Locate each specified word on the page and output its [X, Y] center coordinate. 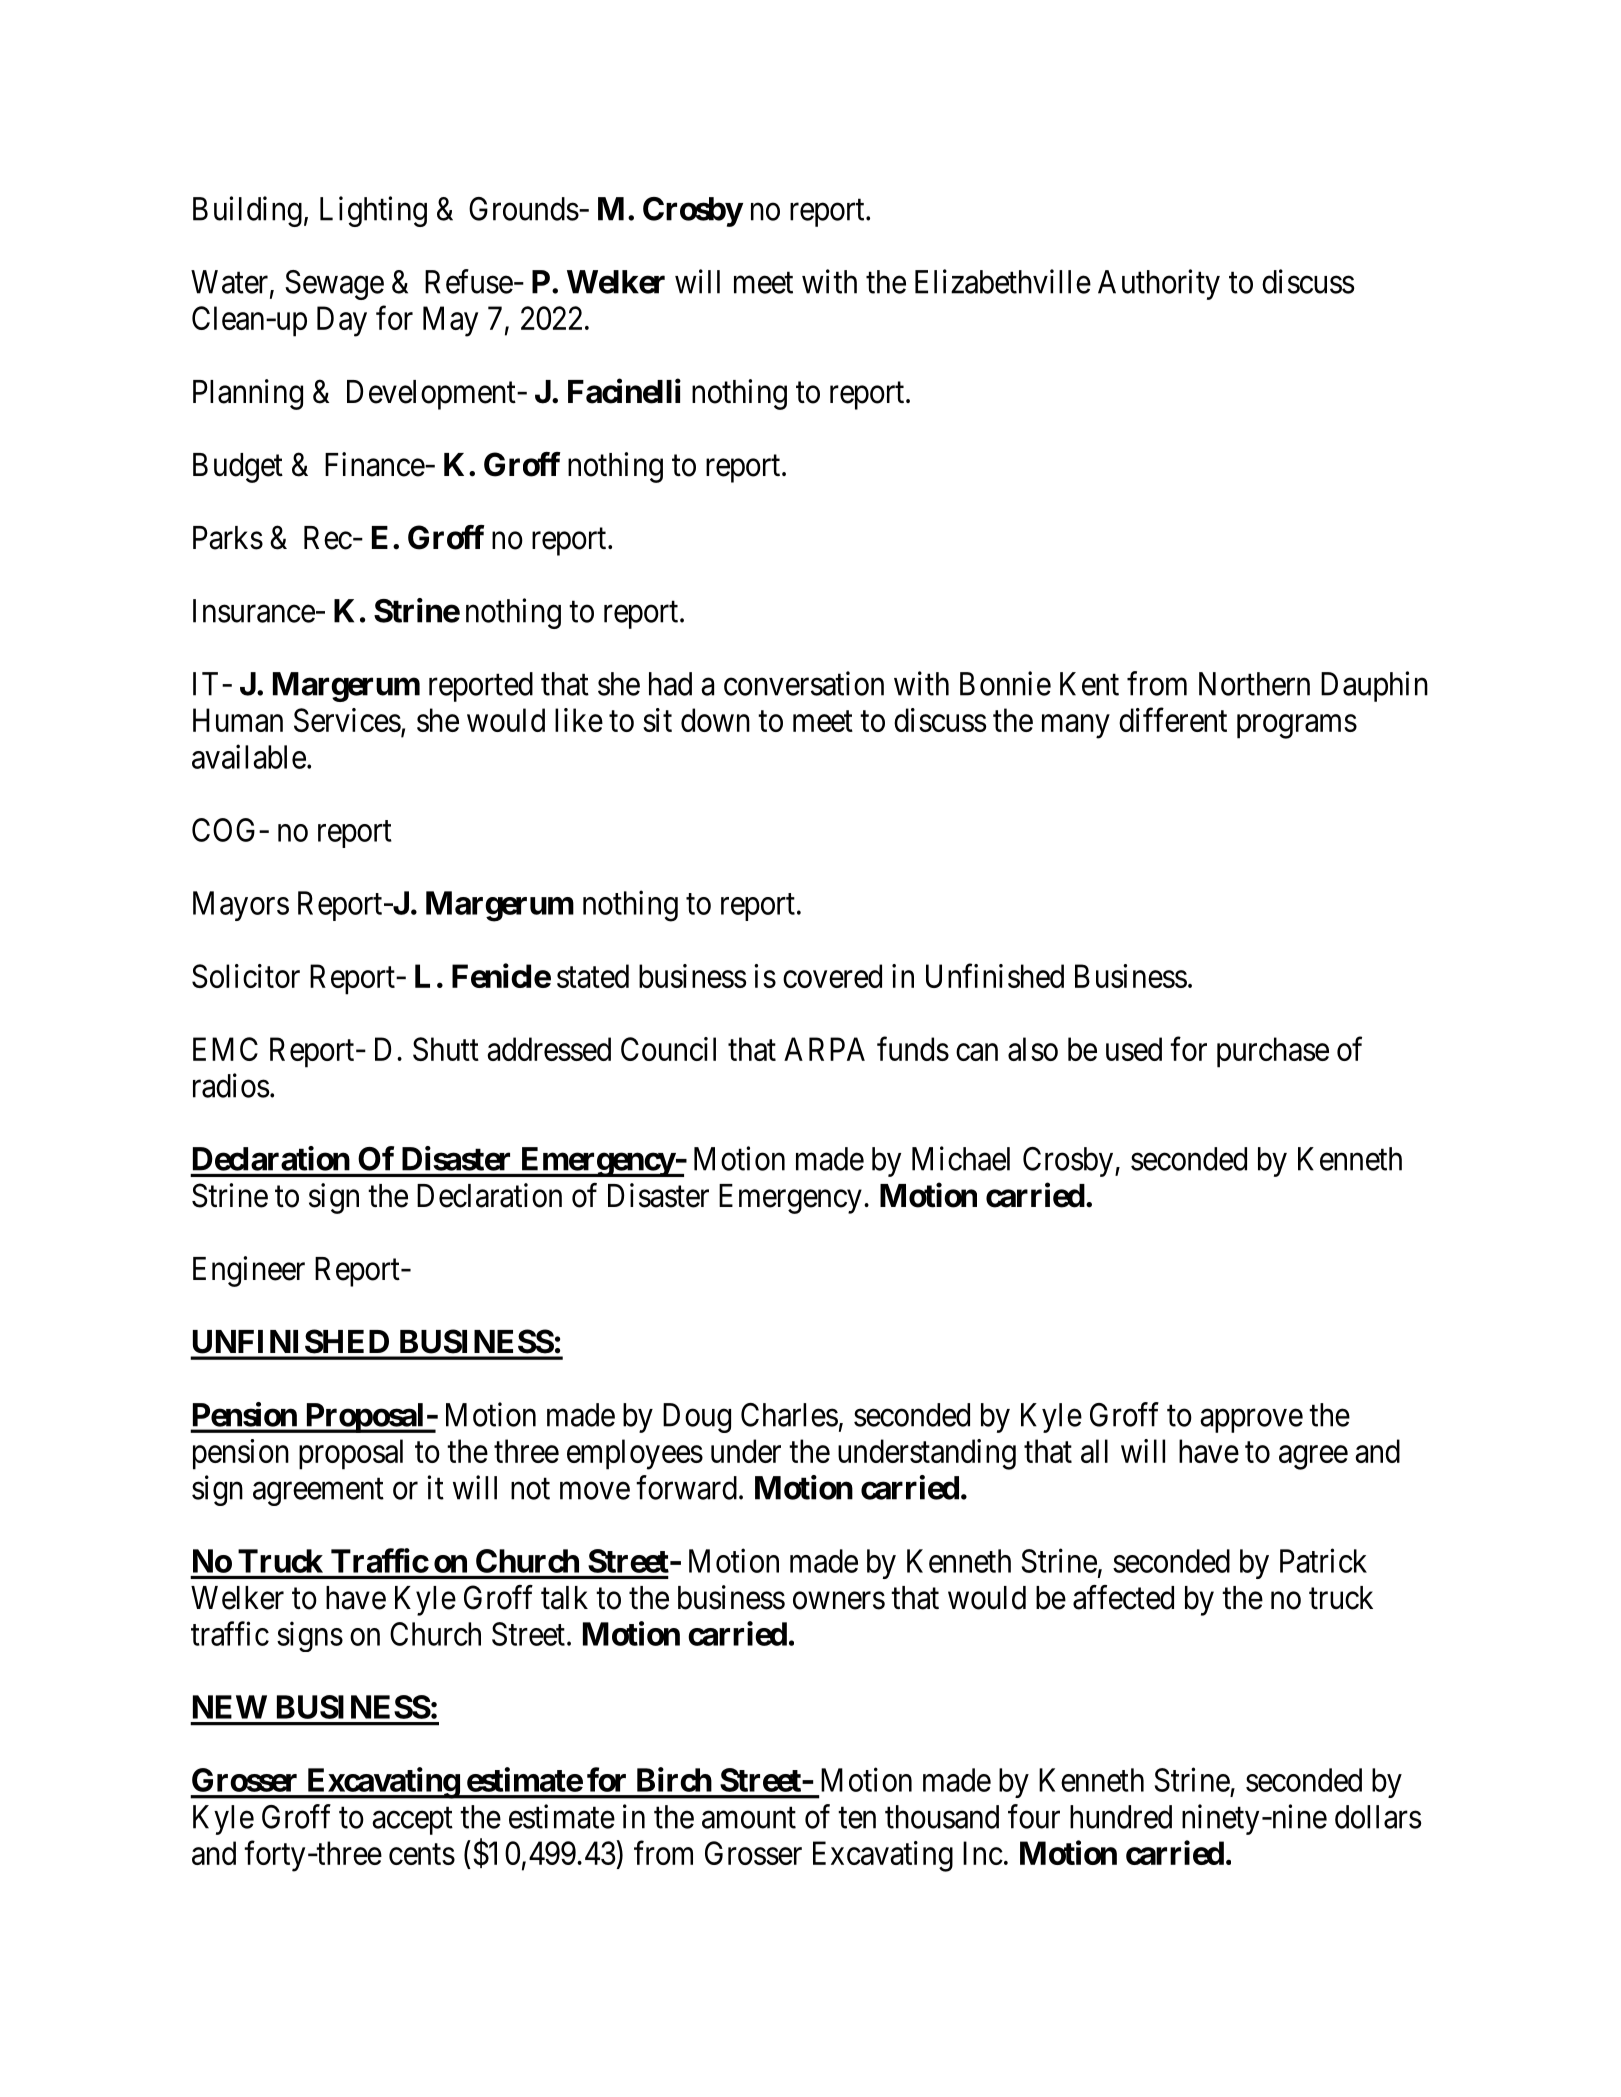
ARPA [824, 1049]
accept [412, 1821]
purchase [1273, 1052]
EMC [225, 1049]
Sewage [334, 285]
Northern [1254, 684]
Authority [1159, 284]
